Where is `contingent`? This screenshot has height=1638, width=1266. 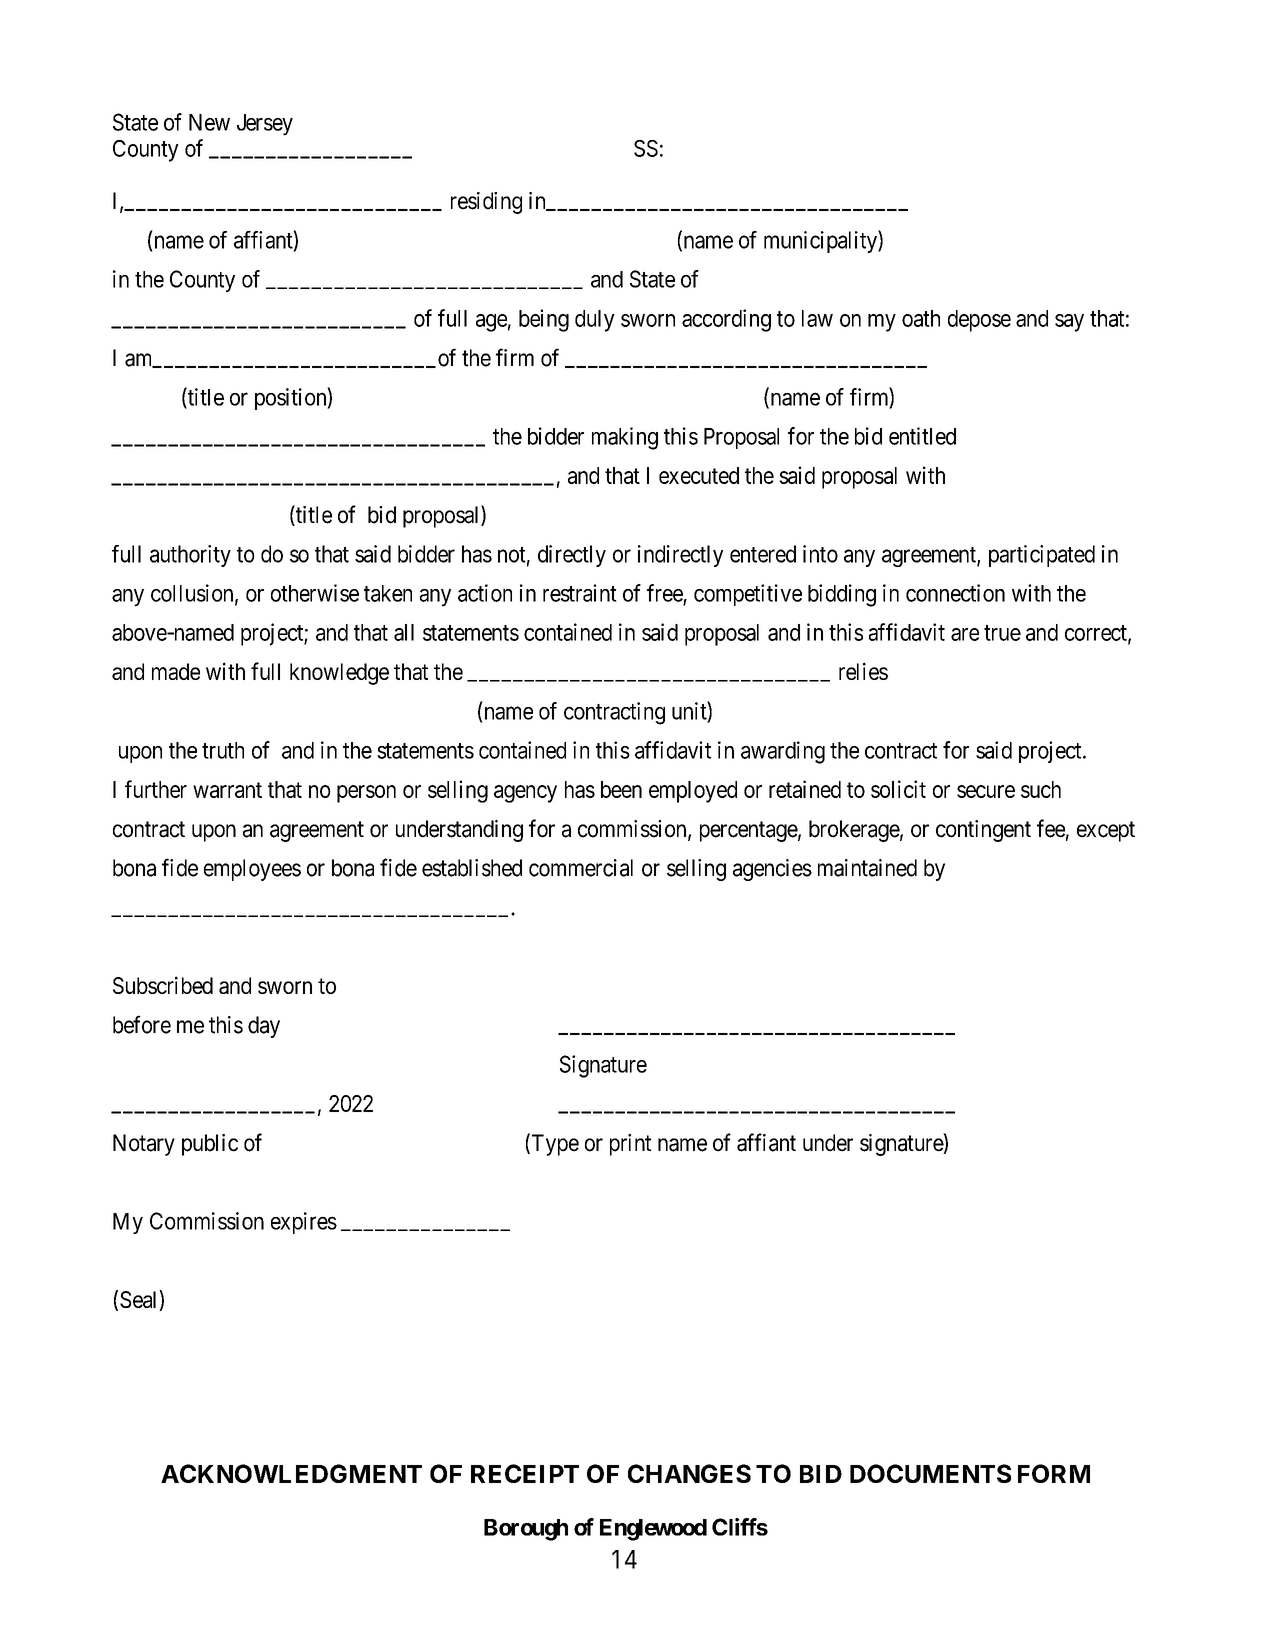
contingent is located at coordinates (983, 831).
